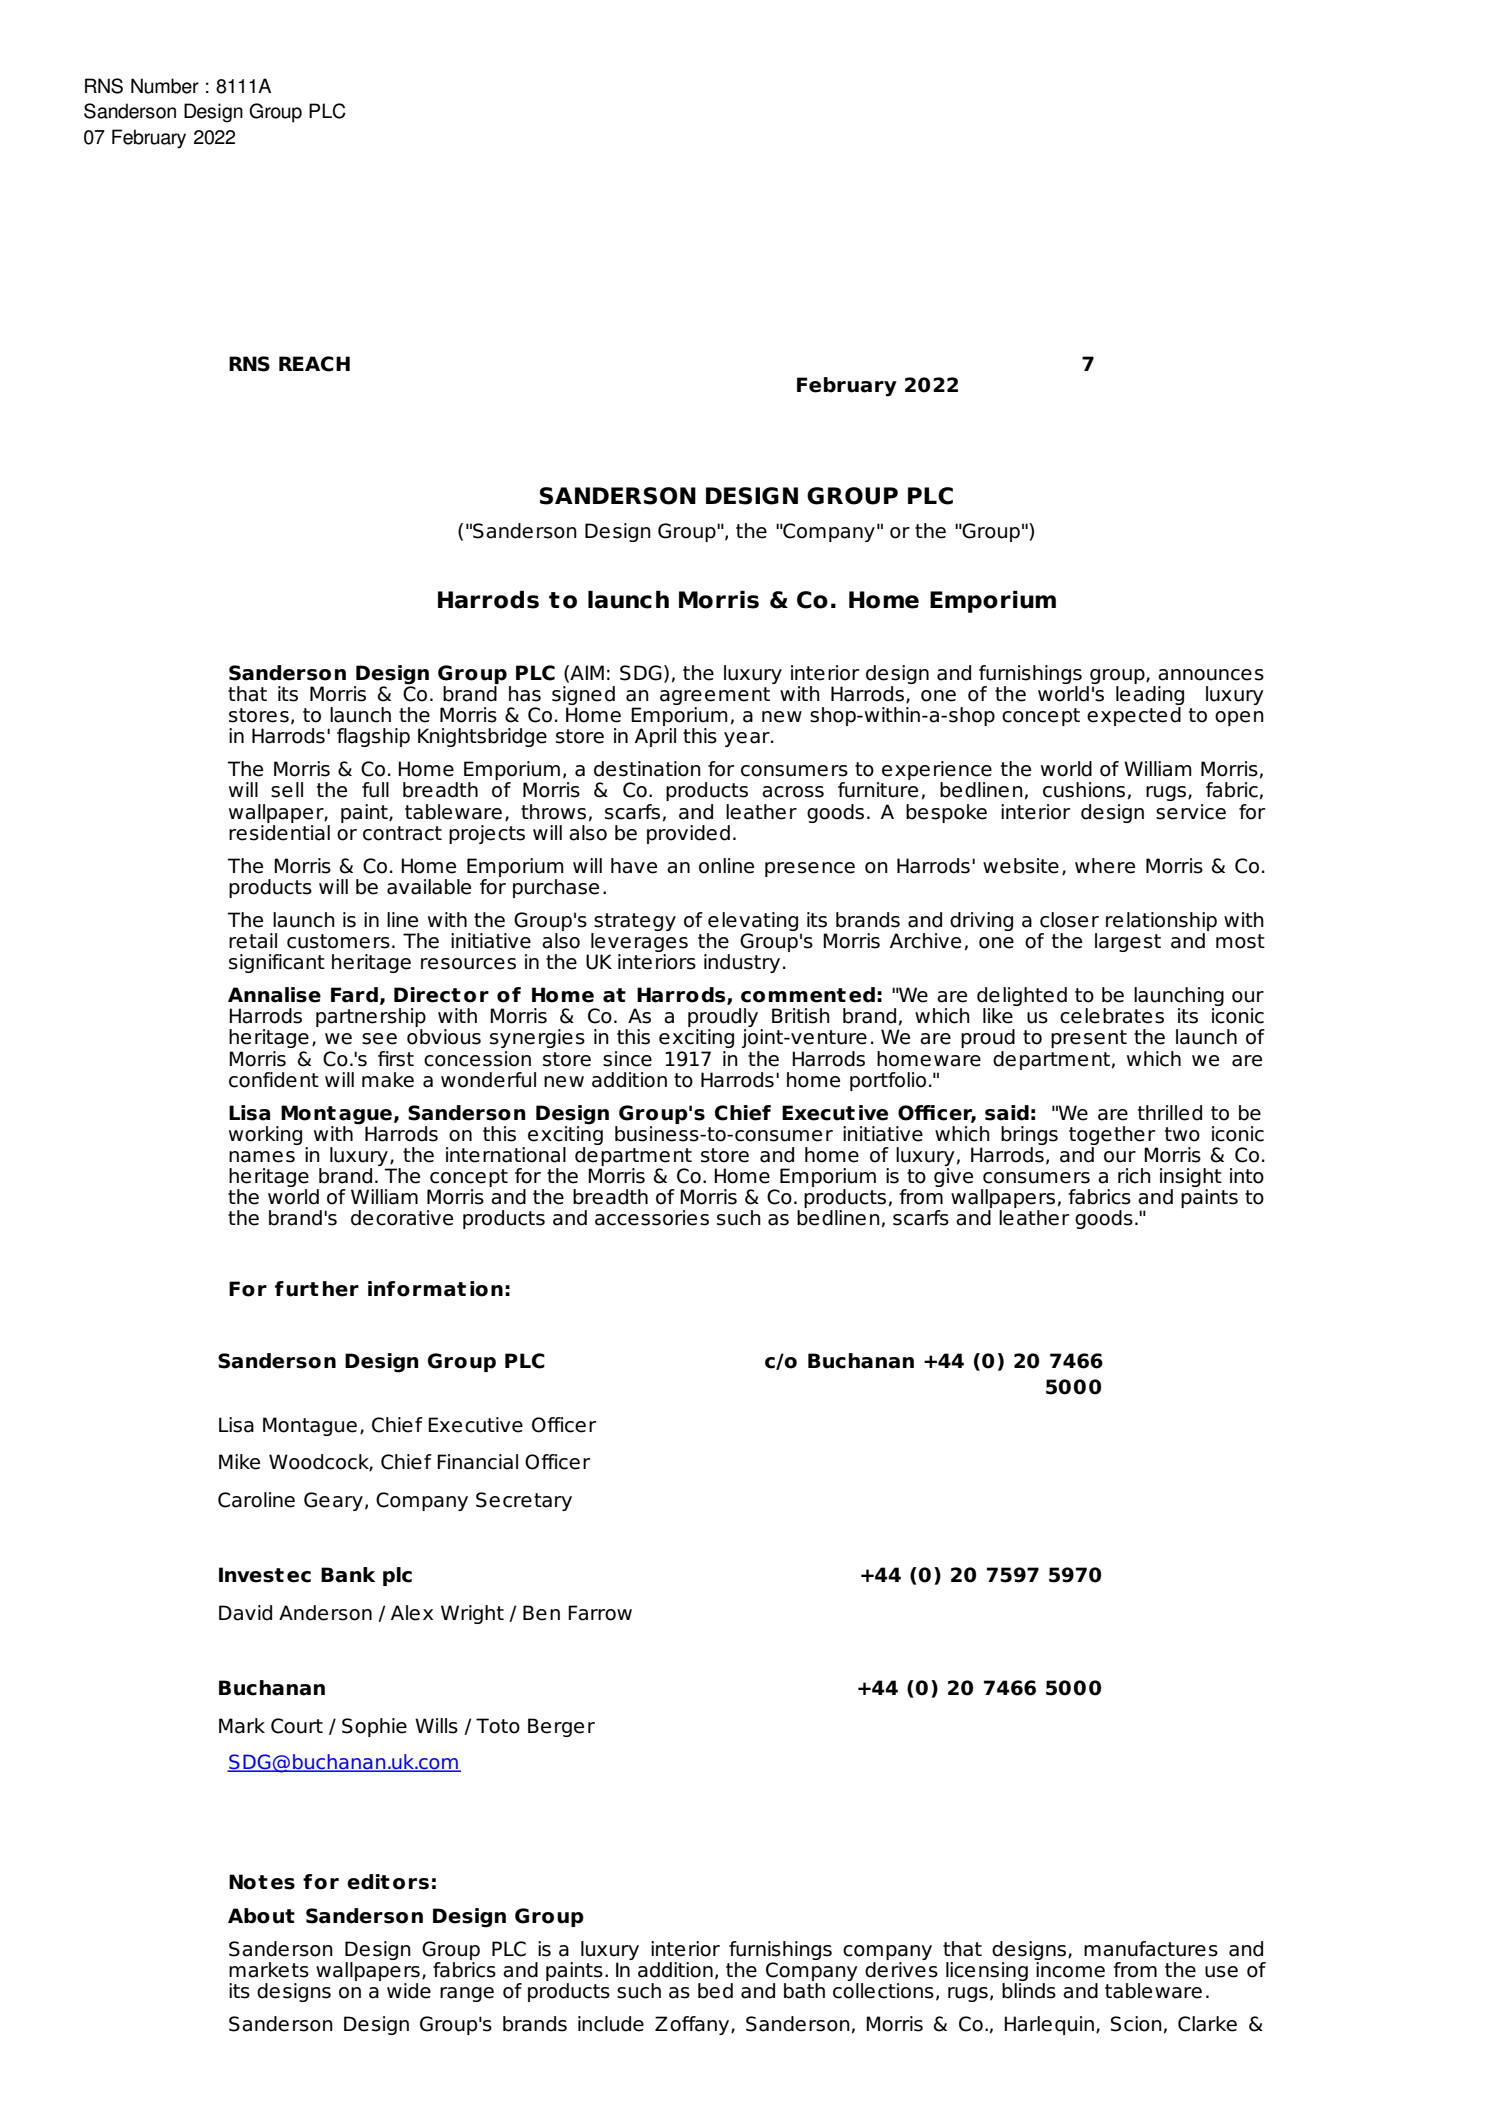 This page has height=2113, width=1496. Describe the element at coordinates (373, 737) in the page. I see `flagship` at that location.
